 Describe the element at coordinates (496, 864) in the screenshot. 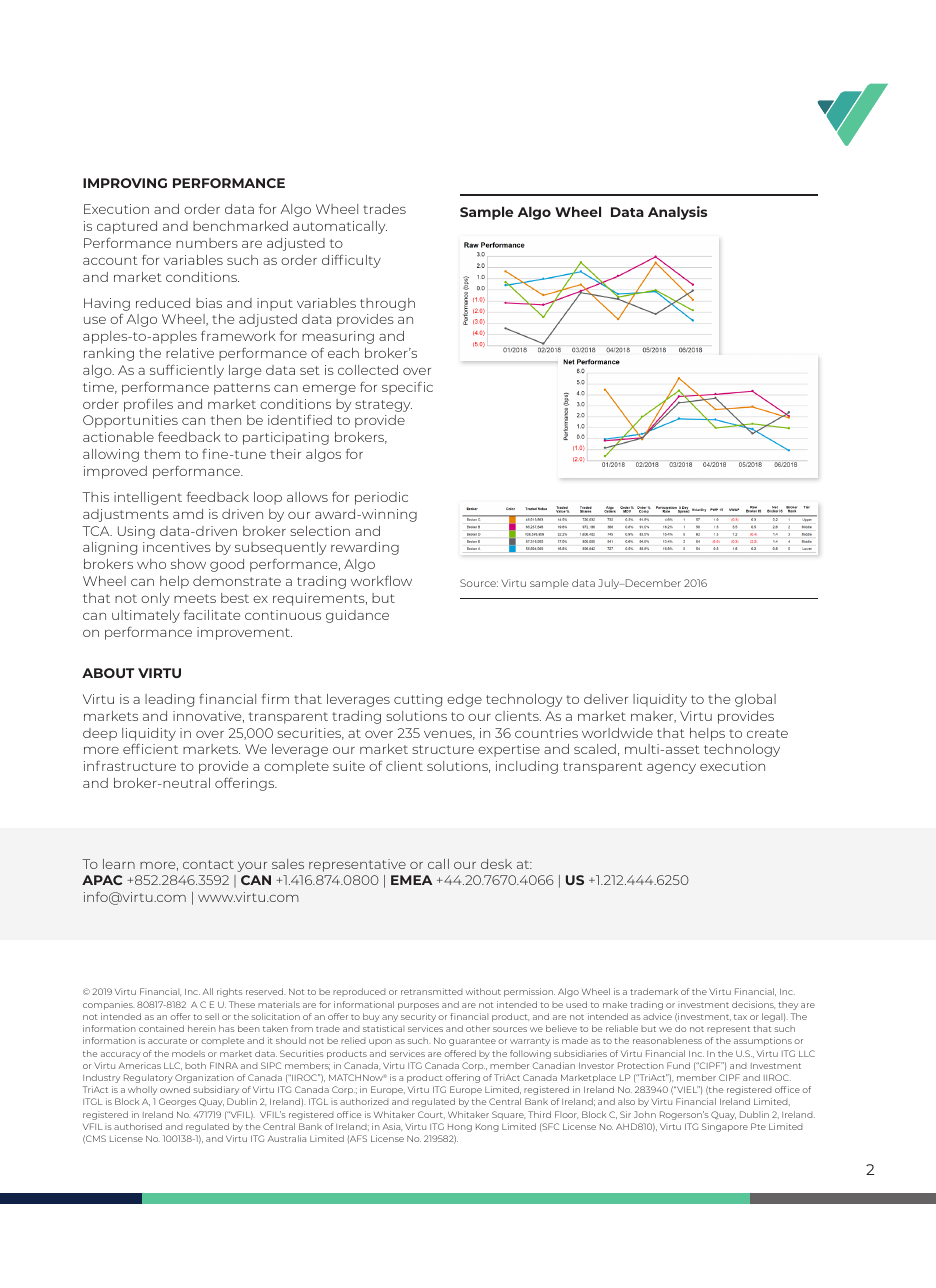

I see `desk` at that location.
